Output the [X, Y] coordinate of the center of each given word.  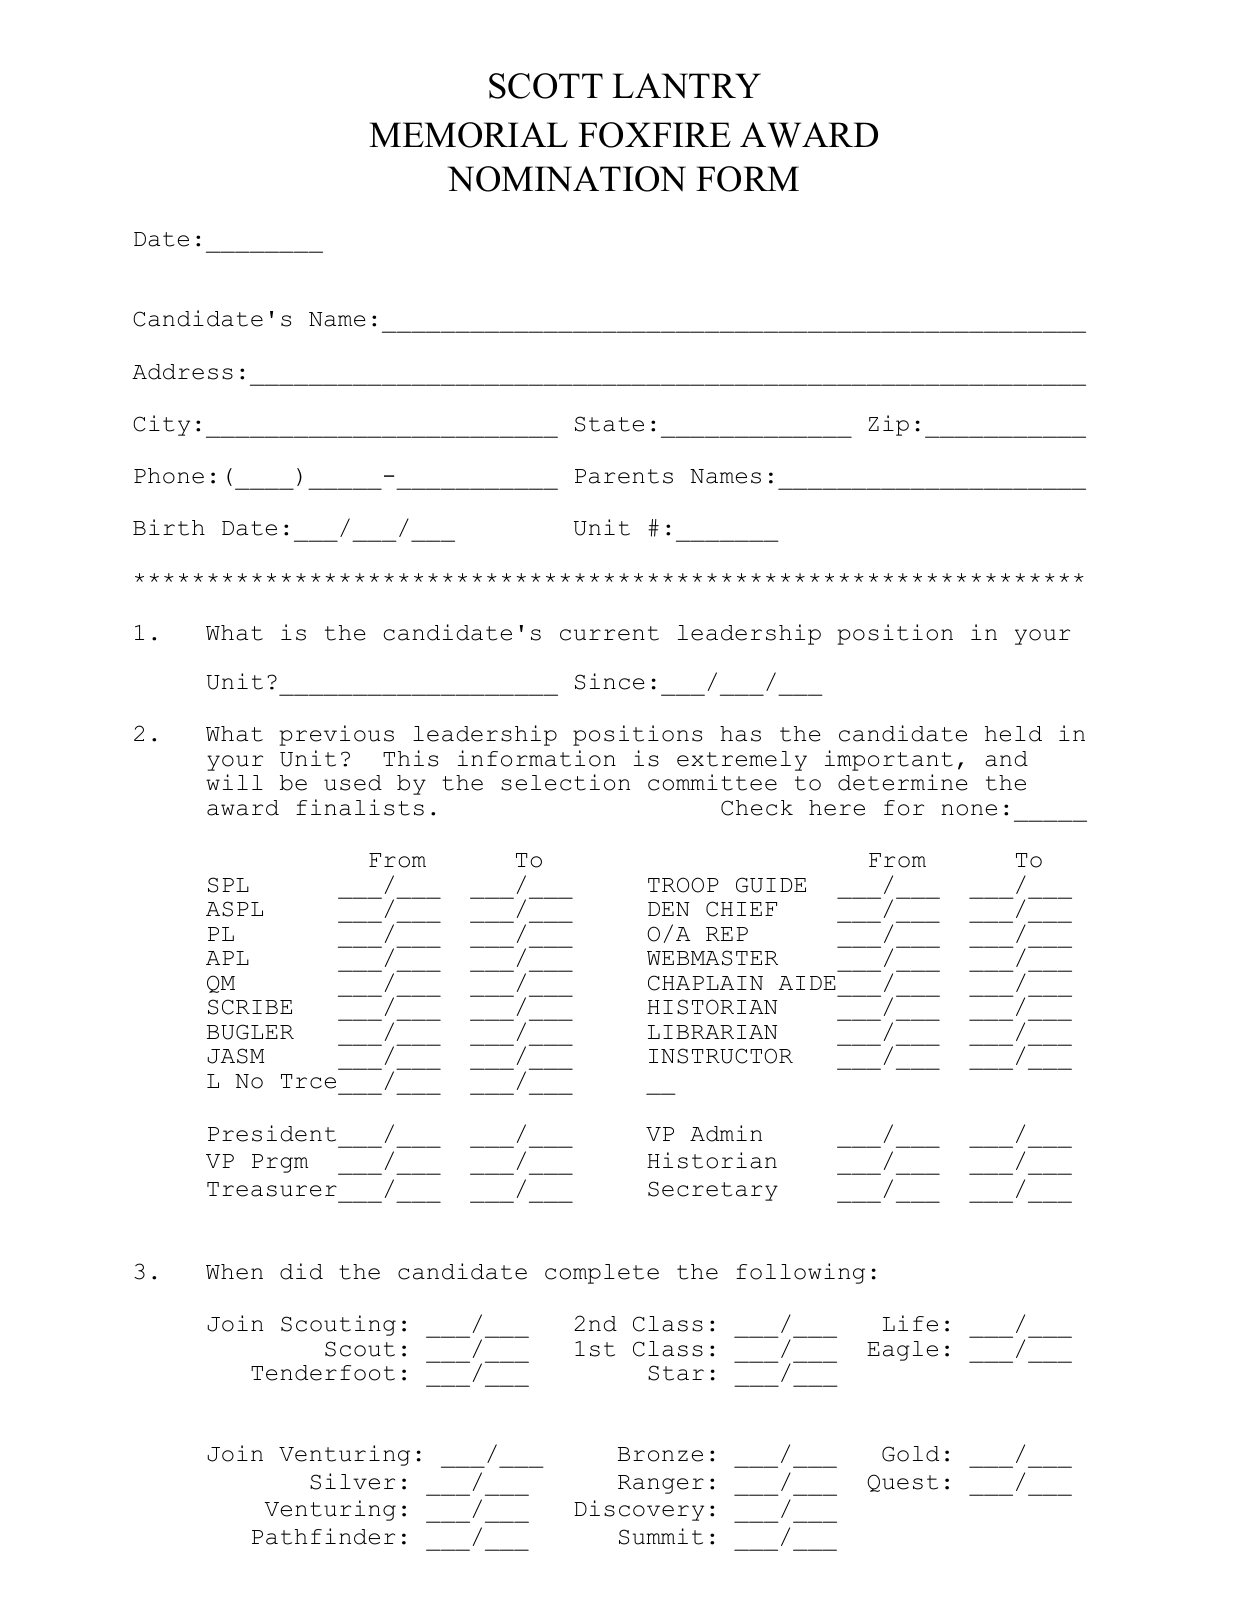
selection [565, 782]
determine [903, 782]
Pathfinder [323, 1536]
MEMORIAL [468, 135]
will [234, 782]
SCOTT [546, 86]
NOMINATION [567, 179]
